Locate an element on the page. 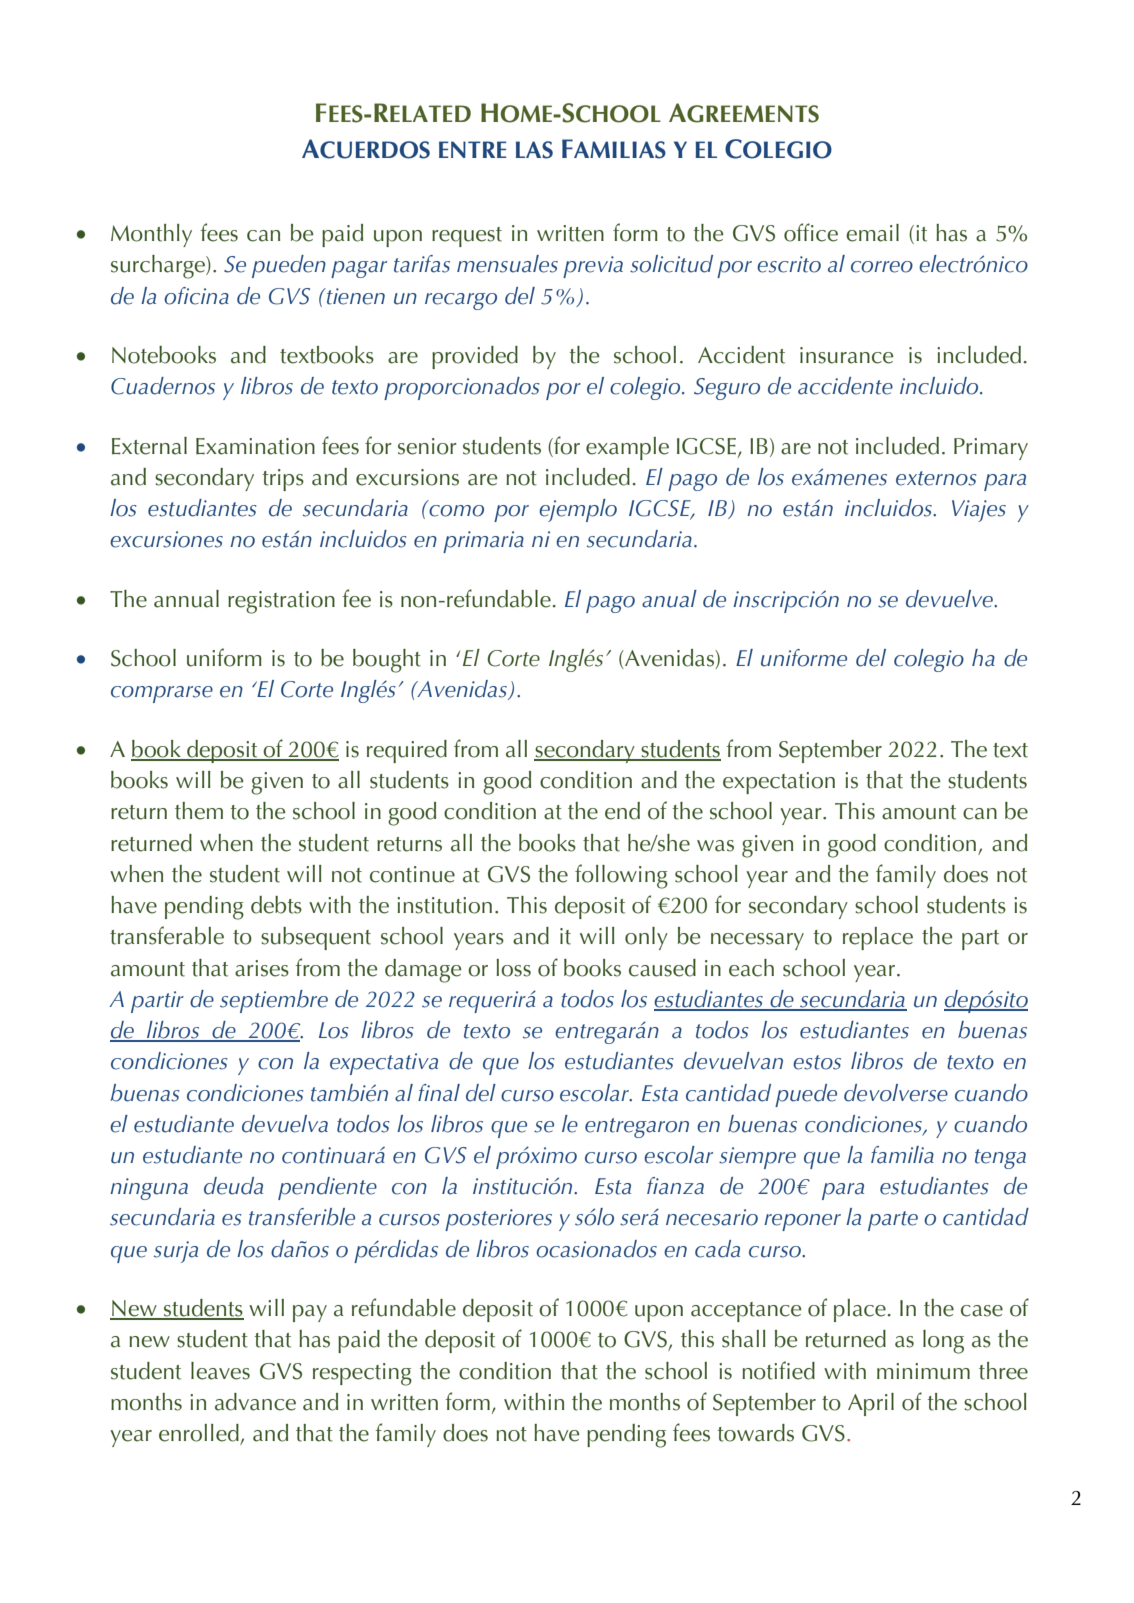 The width and height of the page is (1134, 1603). estos is located at coordinates (817, 1062).
